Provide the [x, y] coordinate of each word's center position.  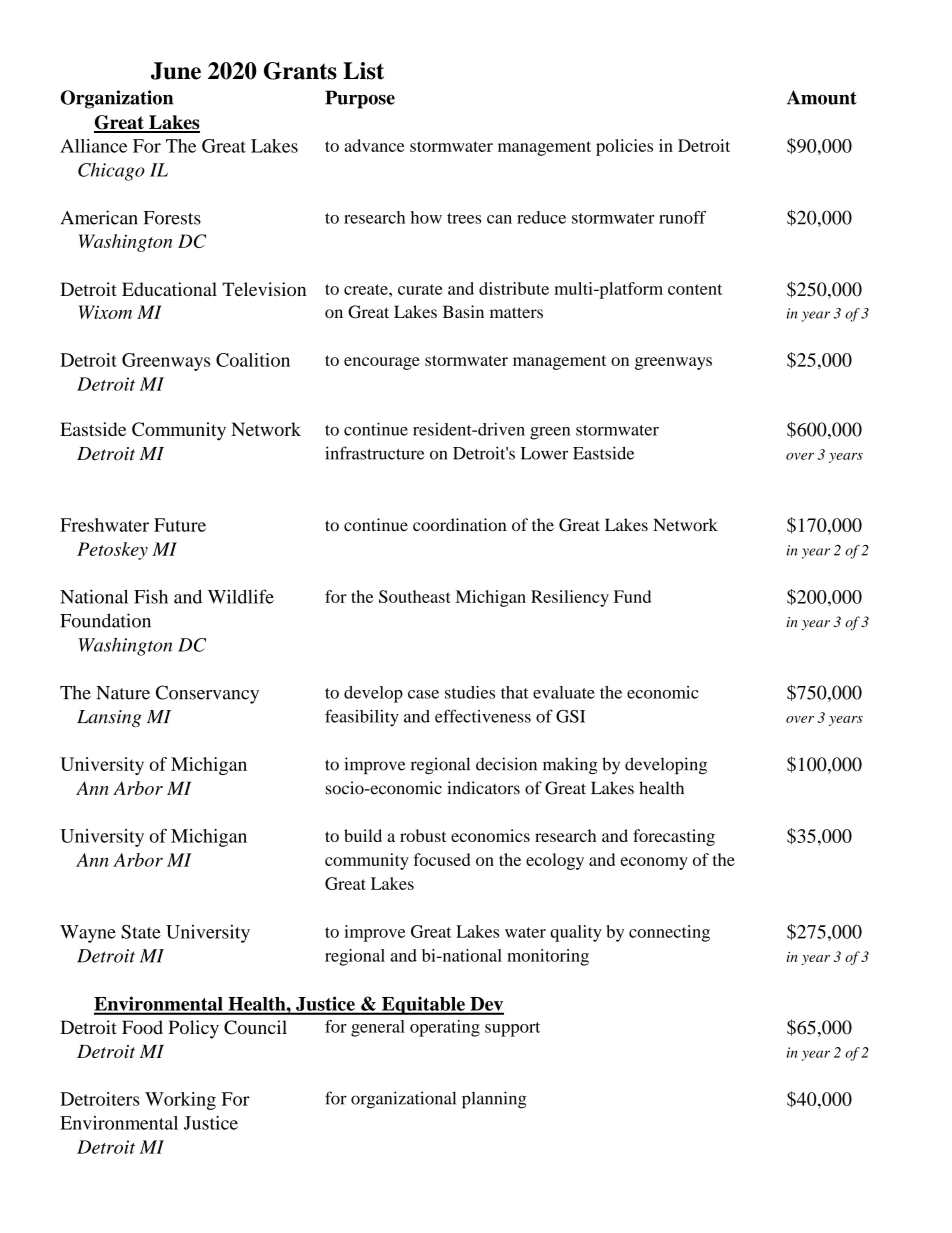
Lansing [109, 719]
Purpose [360, 99]
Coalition [253, 360]
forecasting [674, 837]
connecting [669, 933]
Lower [544, 453]
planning [494, 1100]
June [176, 71]
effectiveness [483, 716]
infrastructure [375, 453]
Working [180, 1101]
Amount [822, 97]
